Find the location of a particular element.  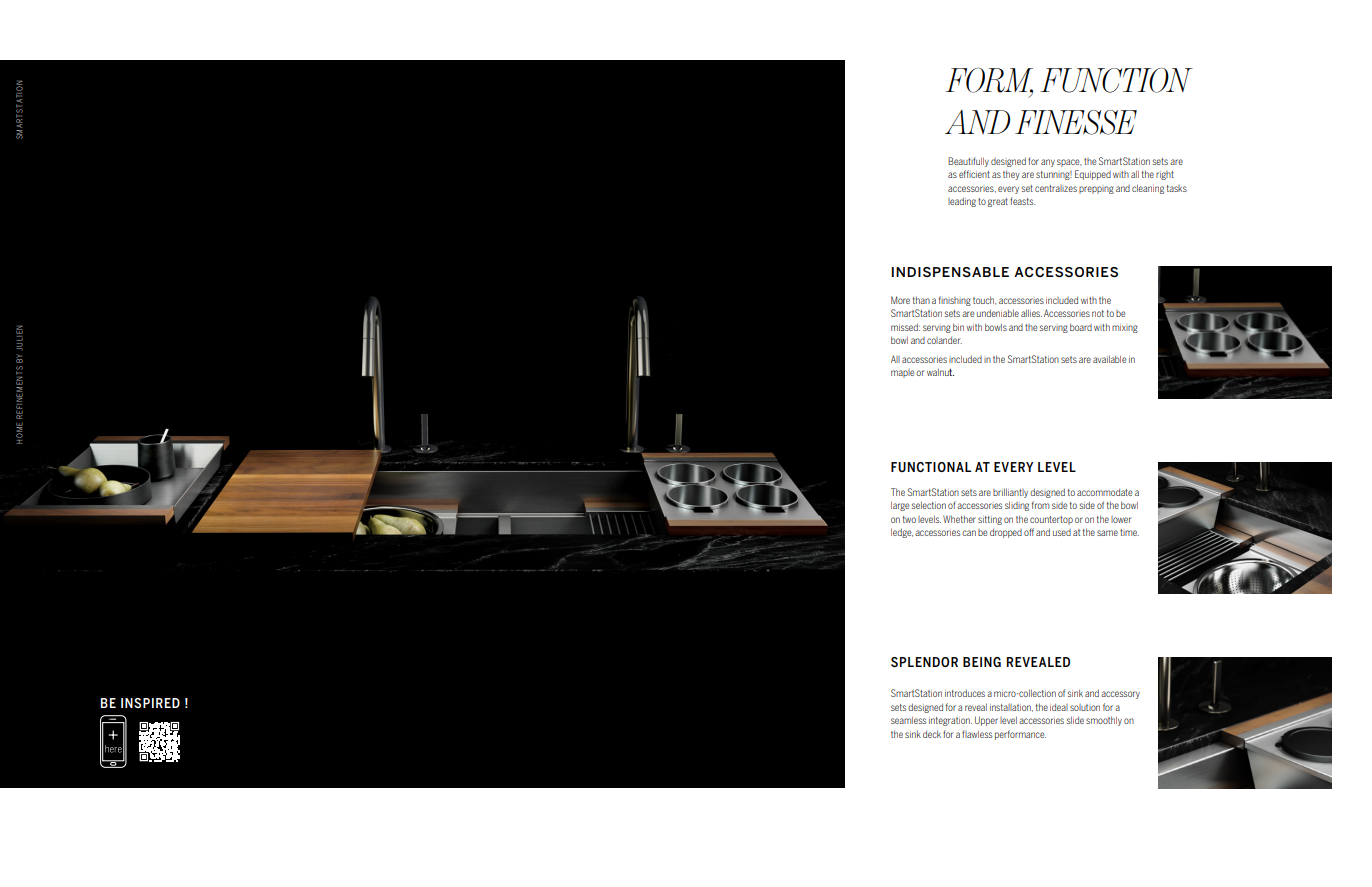

INSPIRED is located at coordinates (150, 703).
